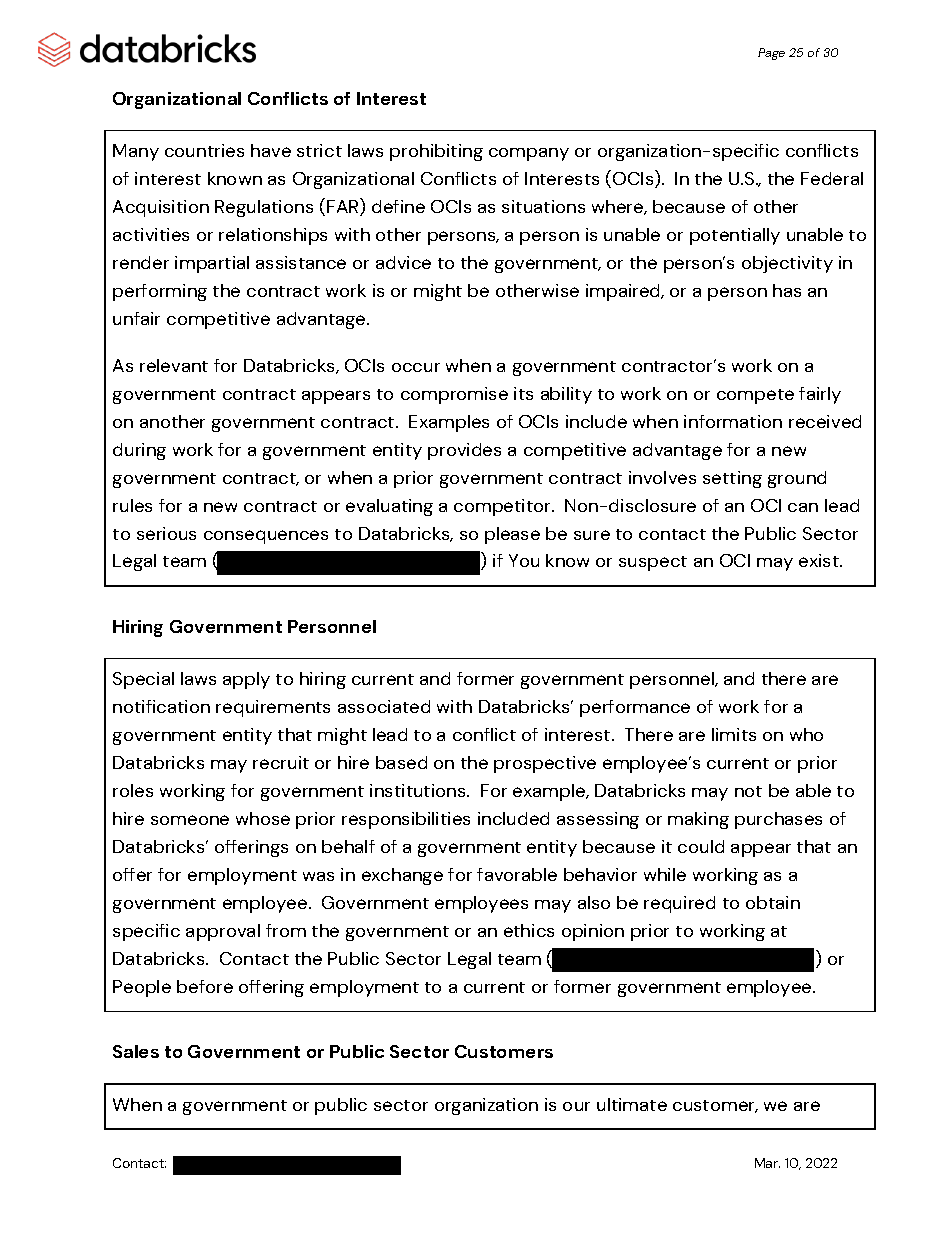 Image resolution: width=952 pixels, height=1233 pixels. What do you see at coordinates (136, 1051) in the screenshot?
I see `Sales` at bounding box center [136, 1051].
